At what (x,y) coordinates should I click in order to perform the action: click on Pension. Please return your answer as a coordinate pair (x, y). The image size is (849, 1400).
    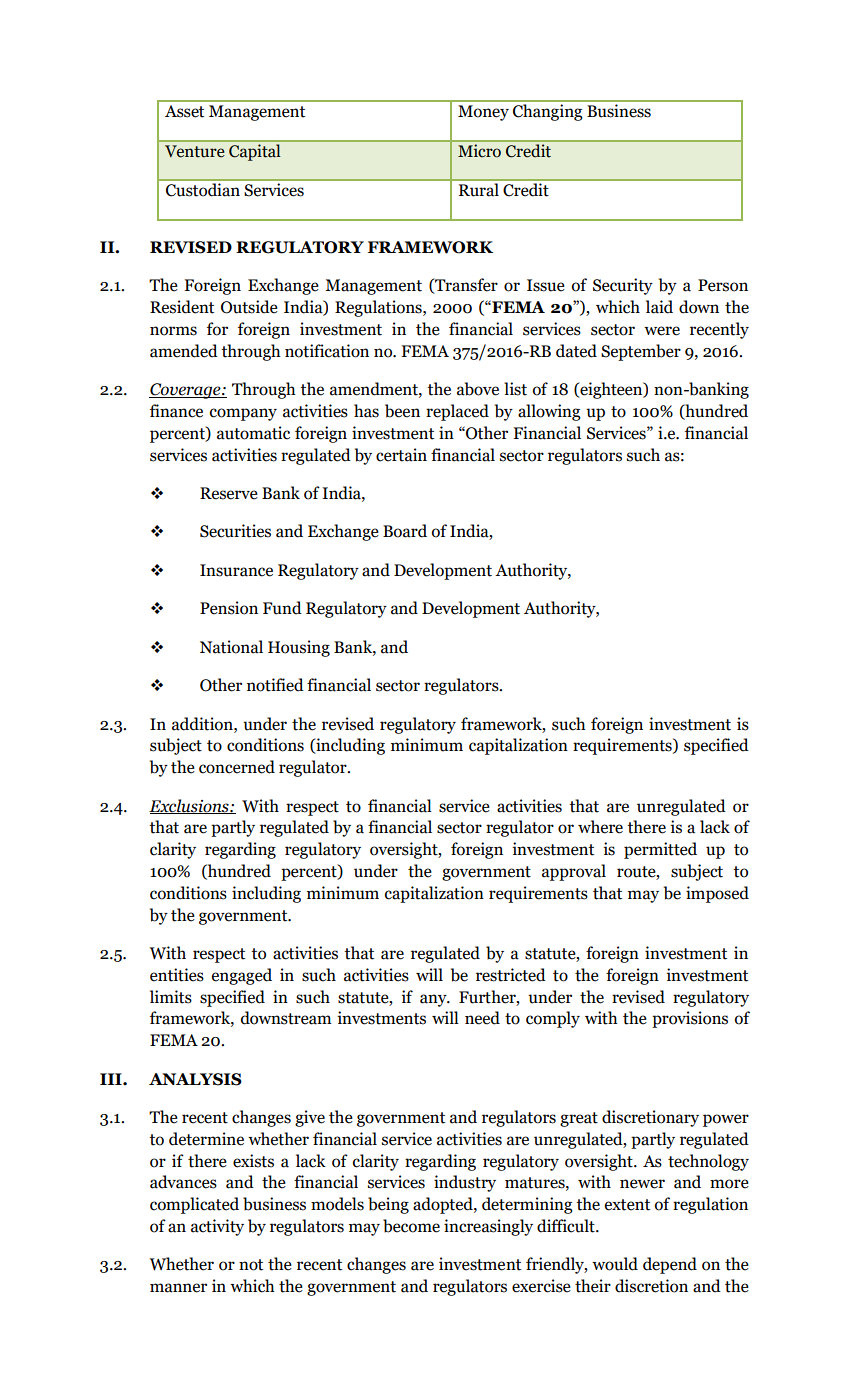
    Looking at the image, I should click on (229, 608).
